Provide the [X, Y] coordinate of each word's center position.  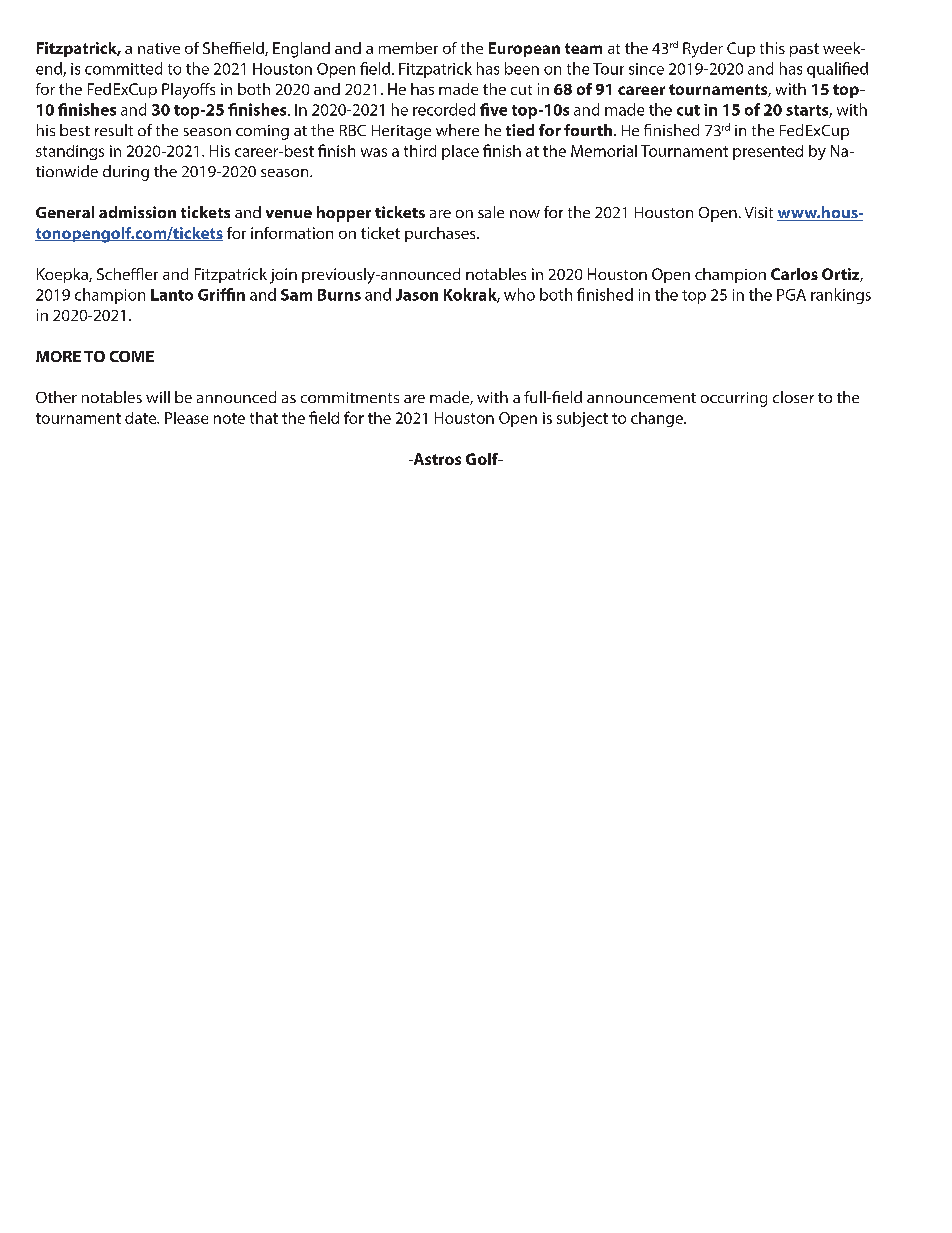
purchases [441, 234]
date [142, 418]
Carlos [794, 274]
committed [123, 68]
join [283, 276]
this [772, 48]
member [408, 48]
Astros [436, 459]
